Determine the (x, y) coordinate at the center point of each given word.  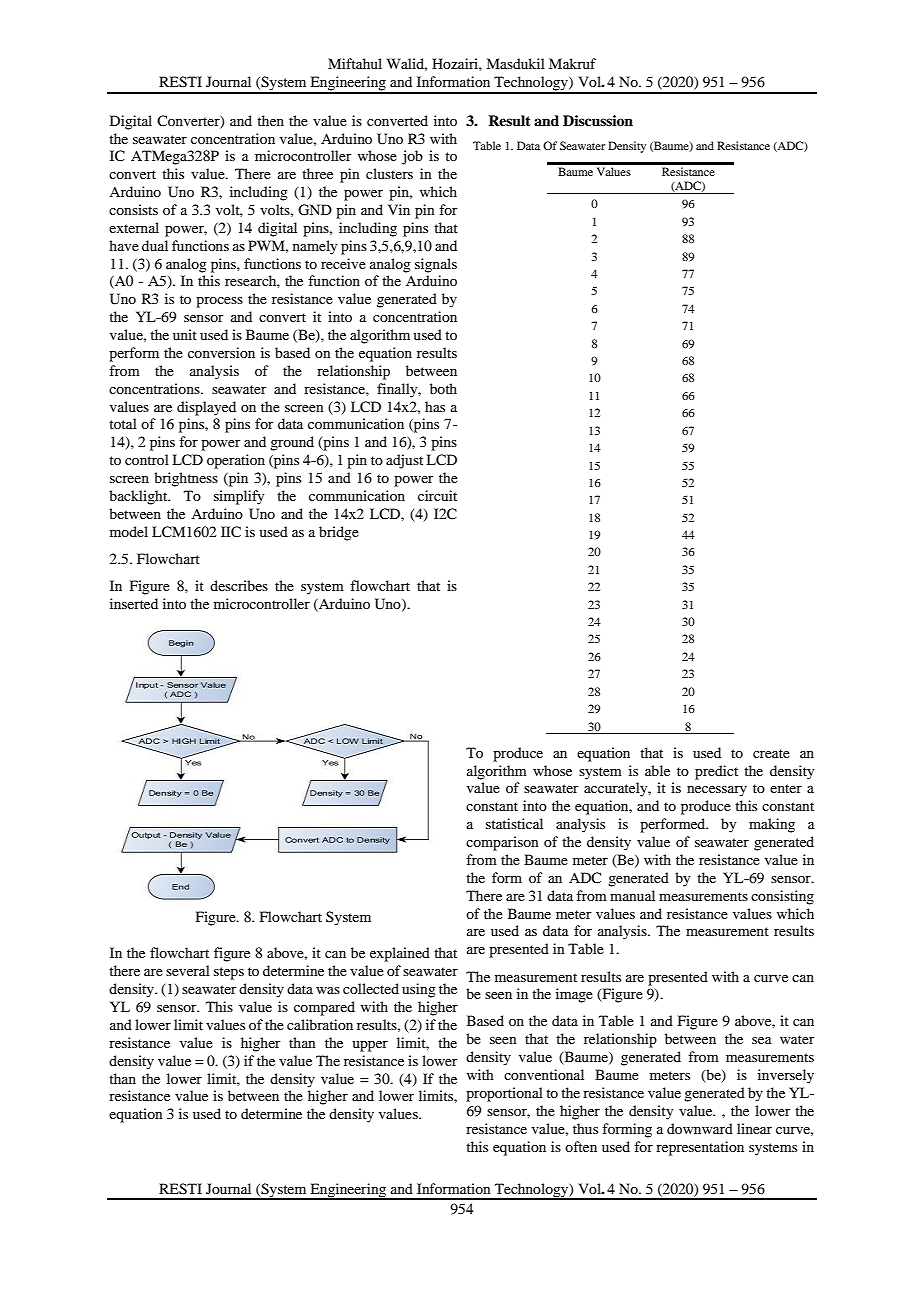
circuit (437, 495)
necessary (717, 791)
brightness (186, 479)
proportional (504, 1094)
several (188, 970)
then (270, 120)
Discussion (598, 120)
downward (700, 1128)
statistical (514, 823)
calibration (320, 1024)
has (435, 406)
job (412, 157)
